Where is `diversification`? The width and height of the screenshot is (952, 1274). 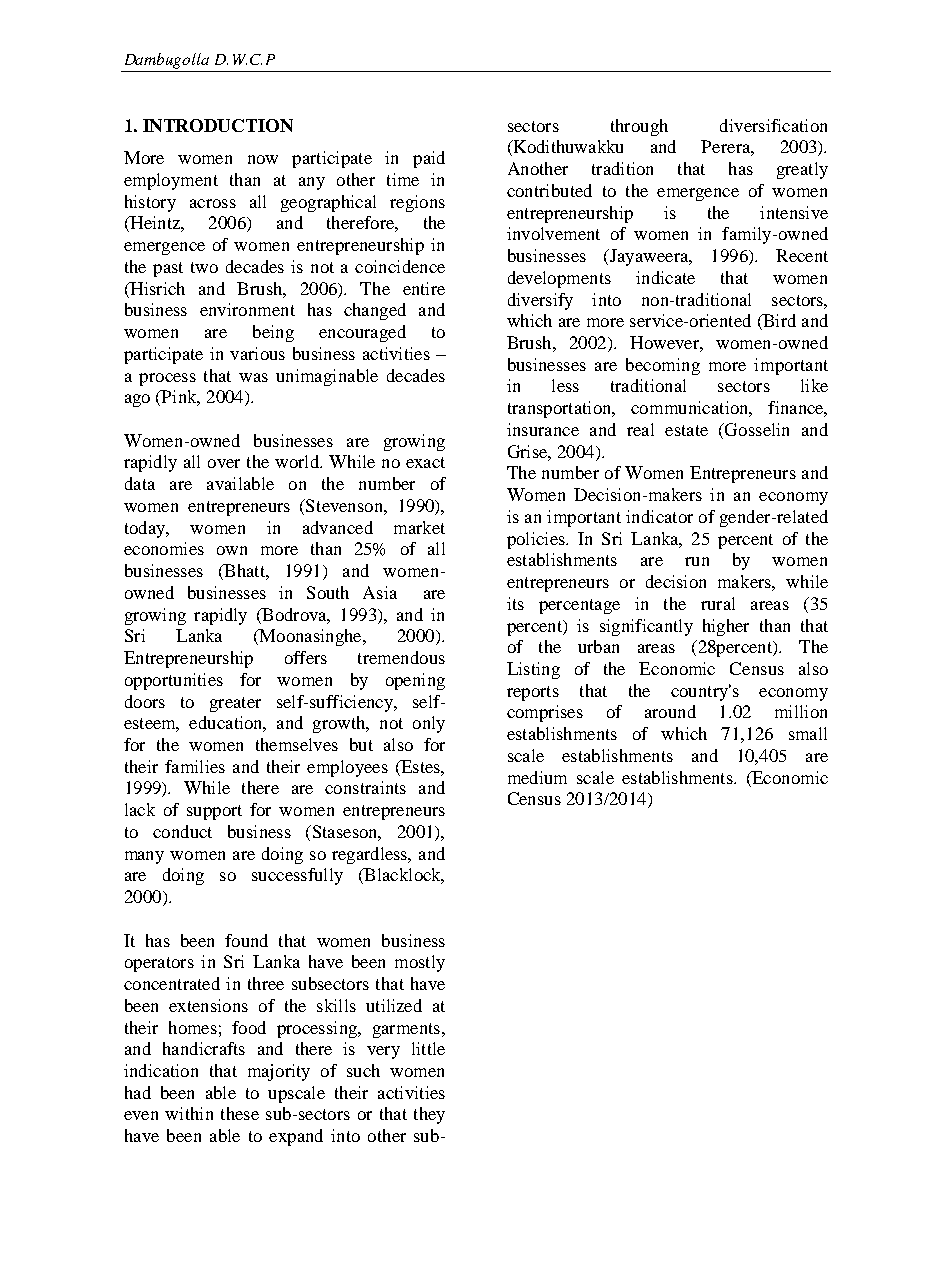 diversification is located at coordinates (773, 125).
